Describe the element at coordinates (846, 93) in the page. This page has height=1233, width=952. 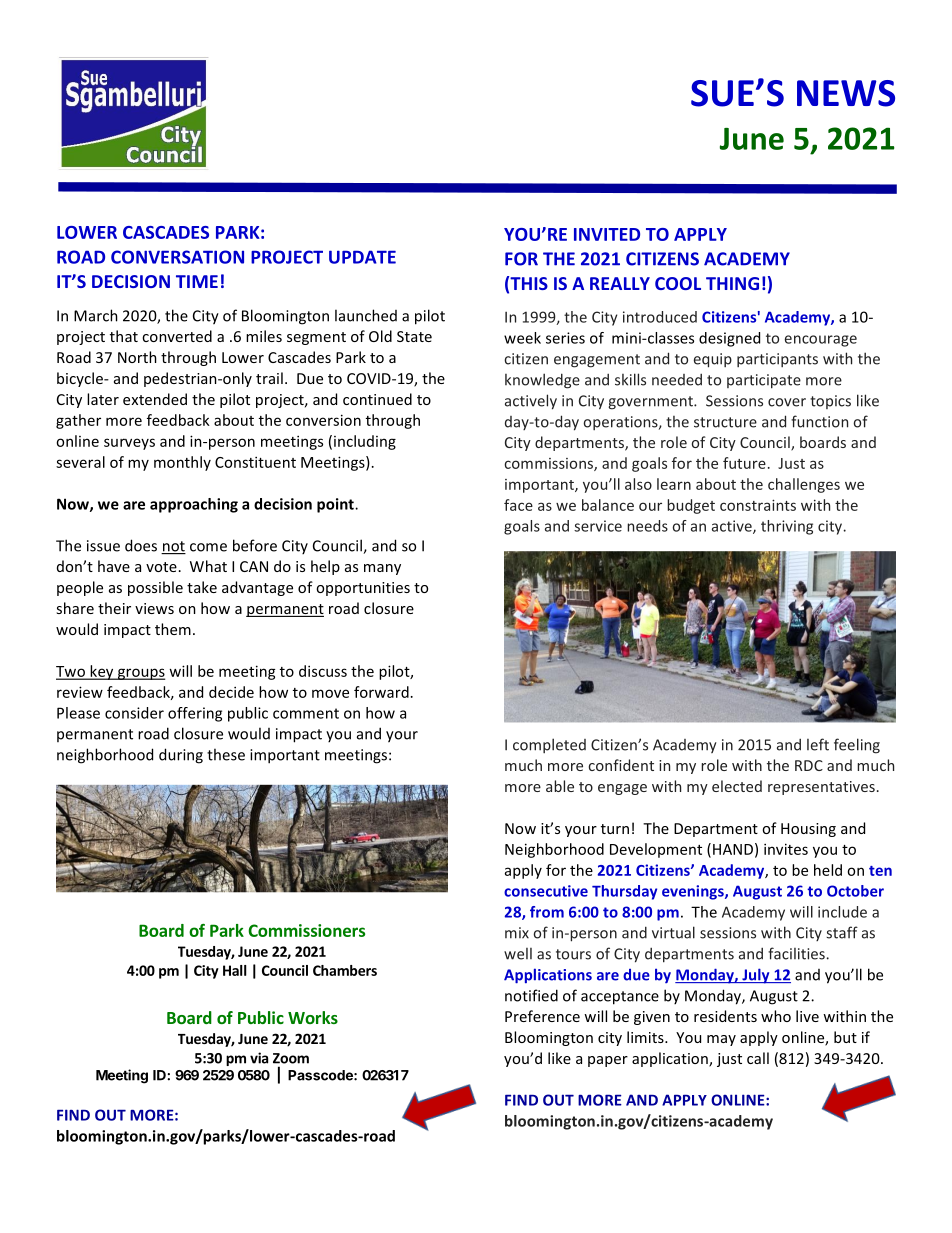
I see `NEWS` at that location.
